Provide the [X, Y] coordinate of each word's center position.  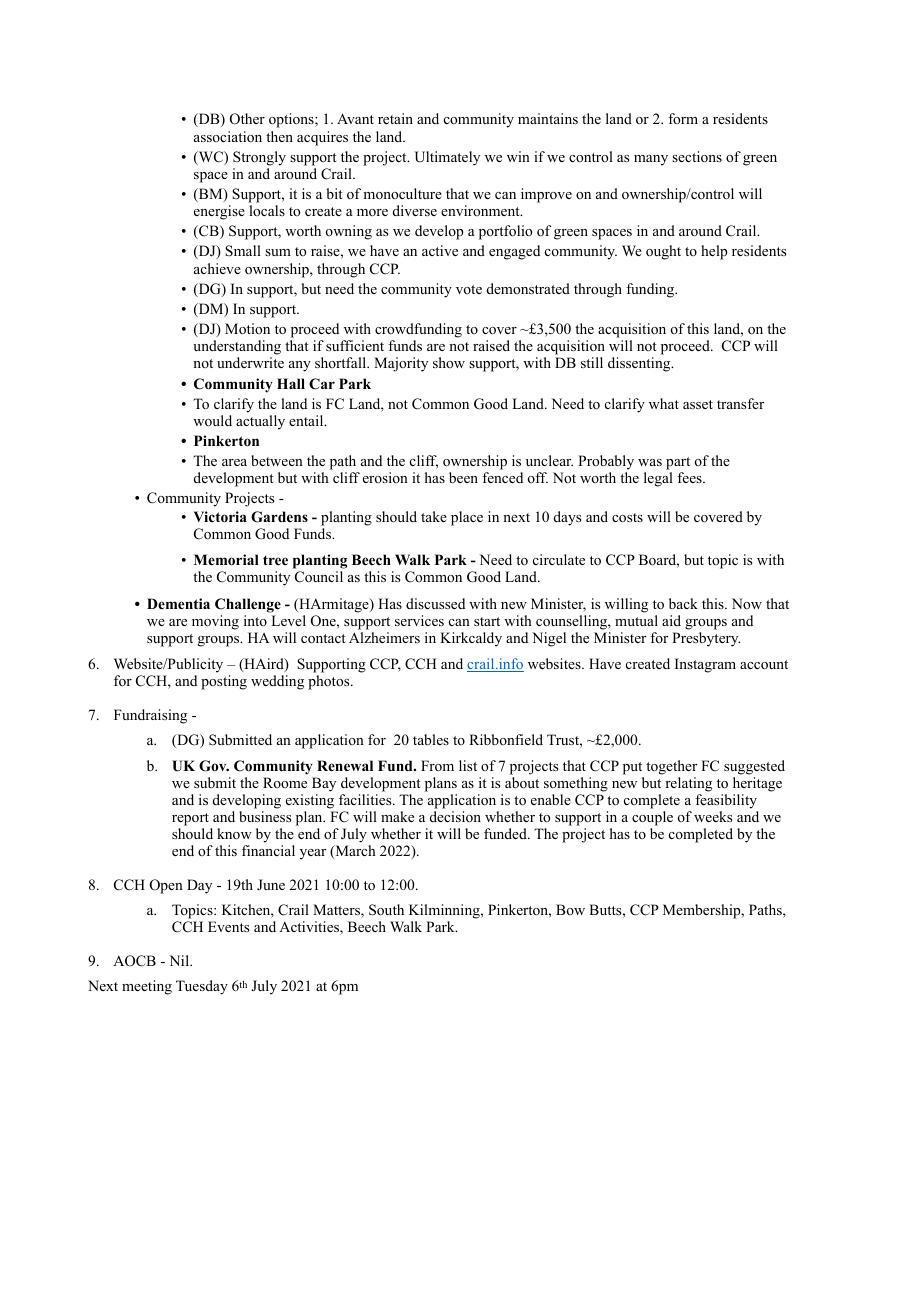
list [468, 765]
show [449, 362]
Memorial [226, 560]
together [671, 767]
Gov [214, 766]
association [228, 137]
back [683, 603]
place [467, 518]
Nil [180, 960]
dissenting [640, 364]
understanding [237, 349]
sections [697, 156]
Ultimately [447, 158]
